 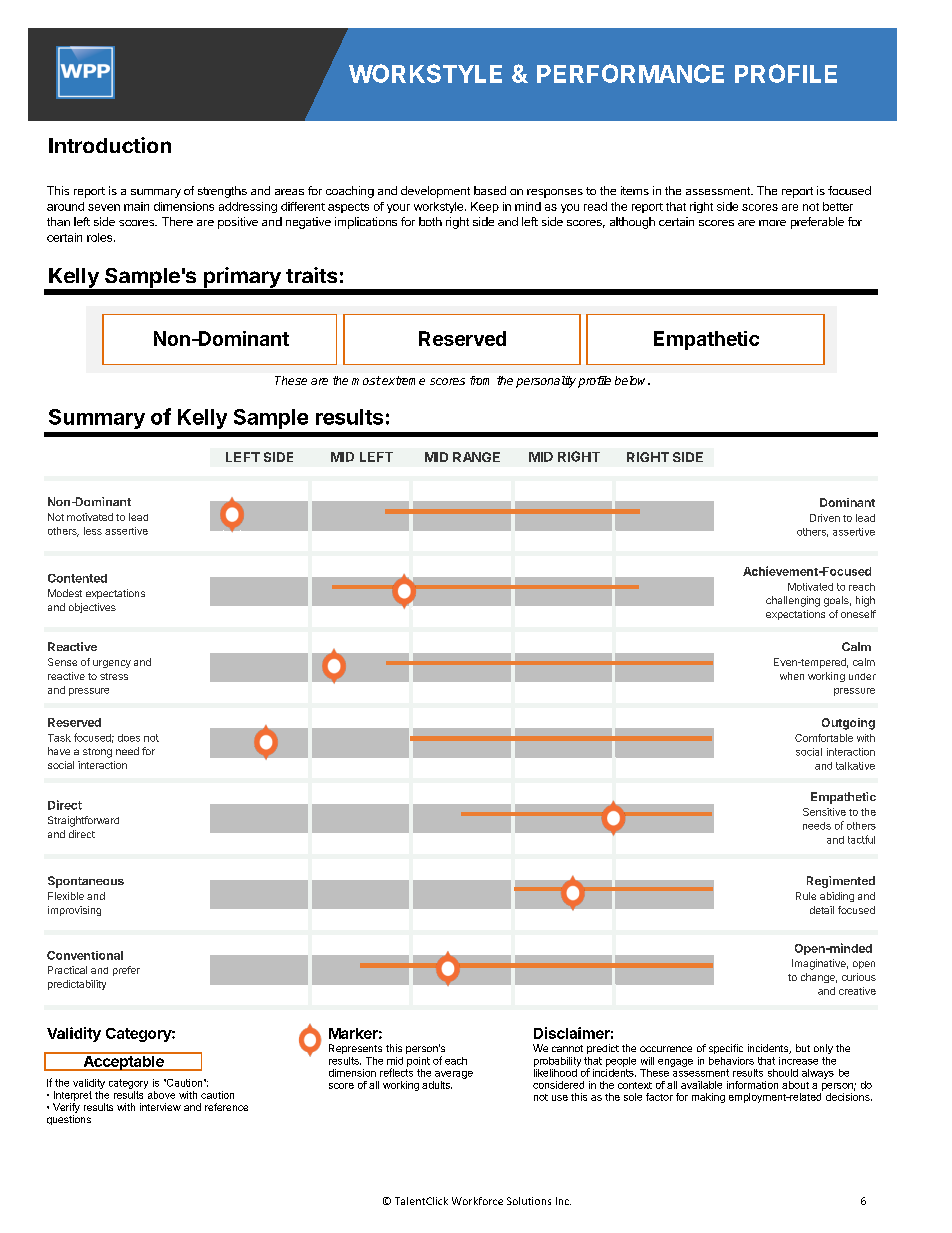 I want to click on RANGE, so click(x=476, y=457).
